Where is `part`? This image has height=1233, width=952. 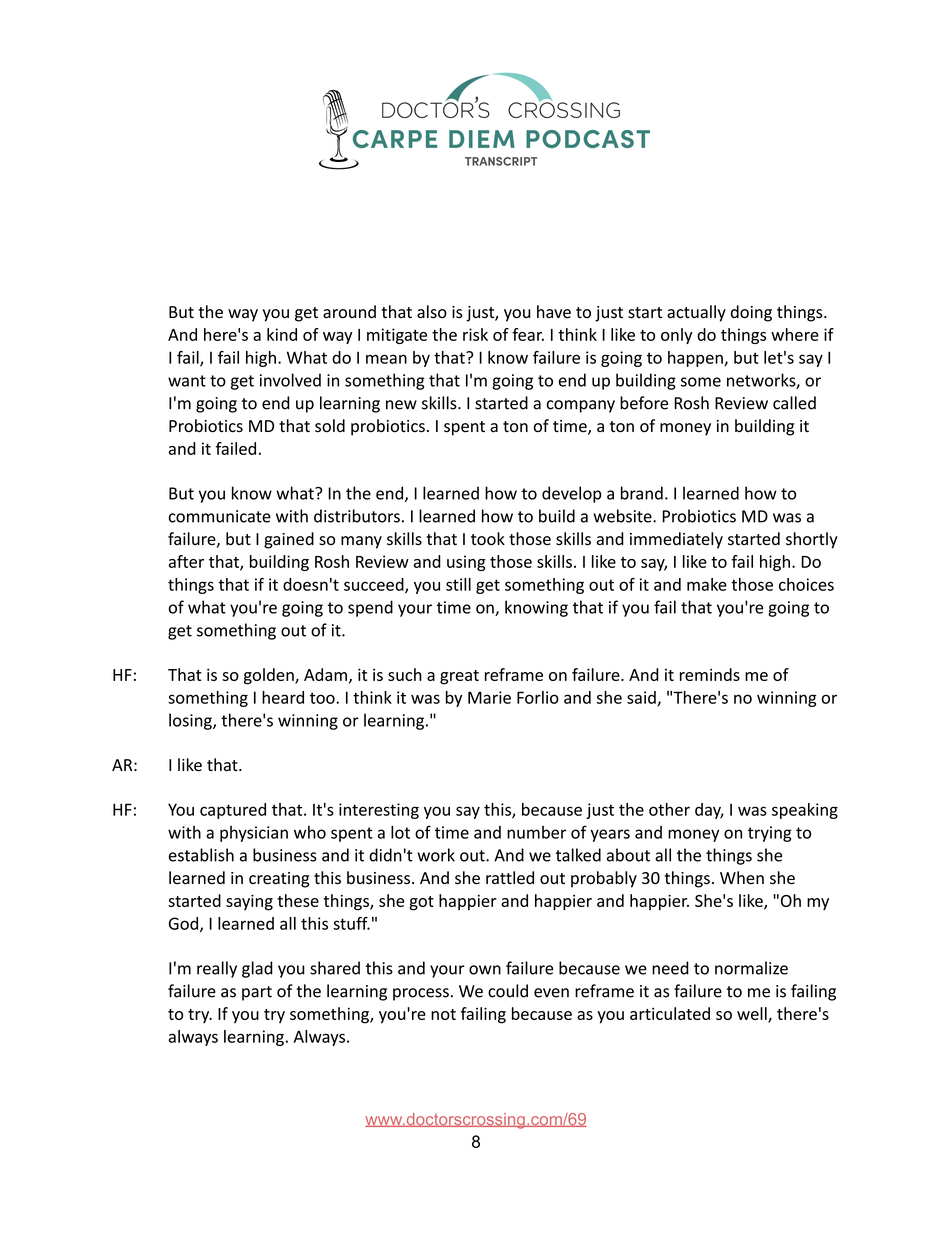 part is located at coordinates (257, 993).
